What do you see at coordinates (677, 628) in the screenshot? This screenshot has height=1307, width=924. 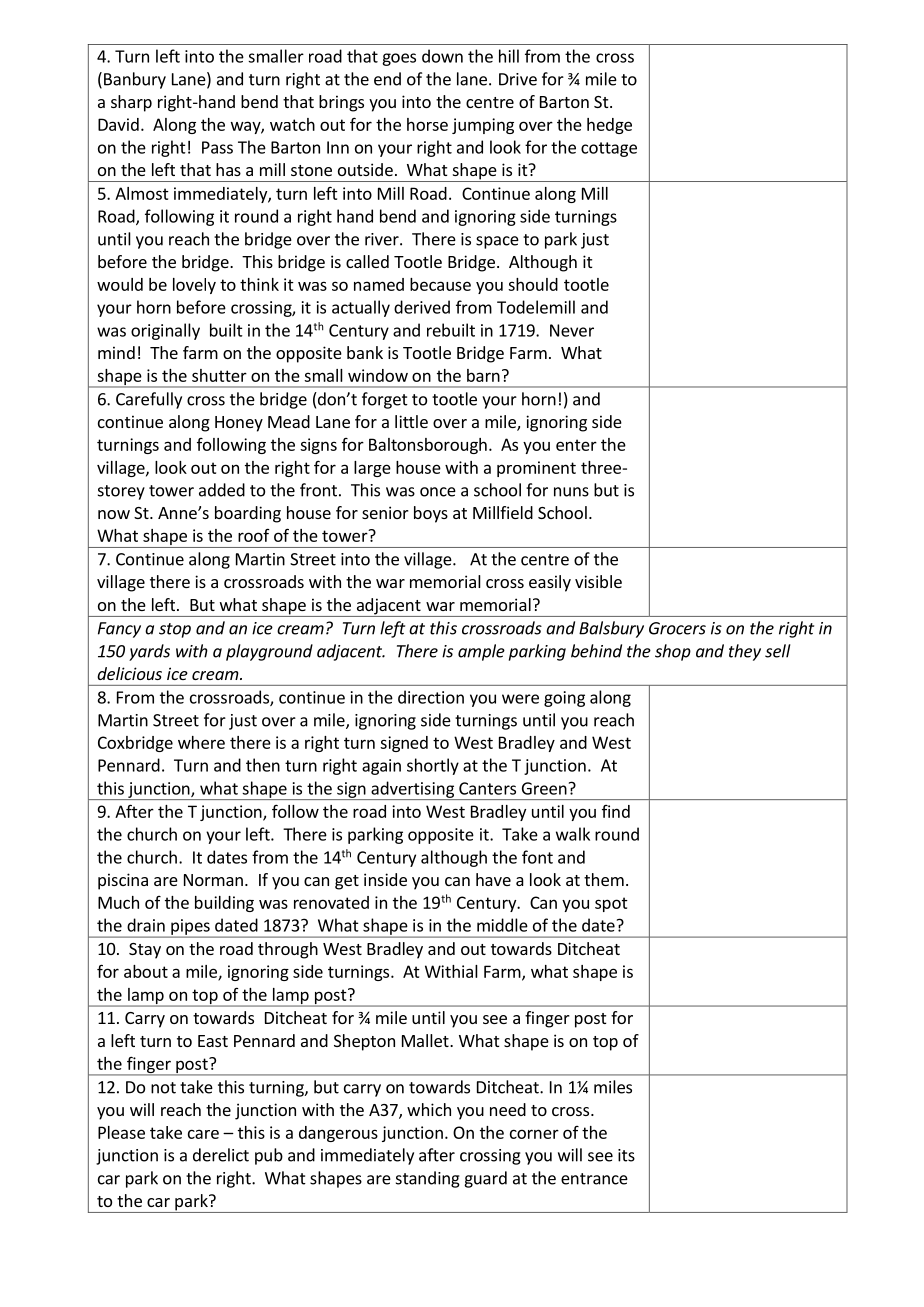 I see `Grocers` at bounding box center [677, 628].
